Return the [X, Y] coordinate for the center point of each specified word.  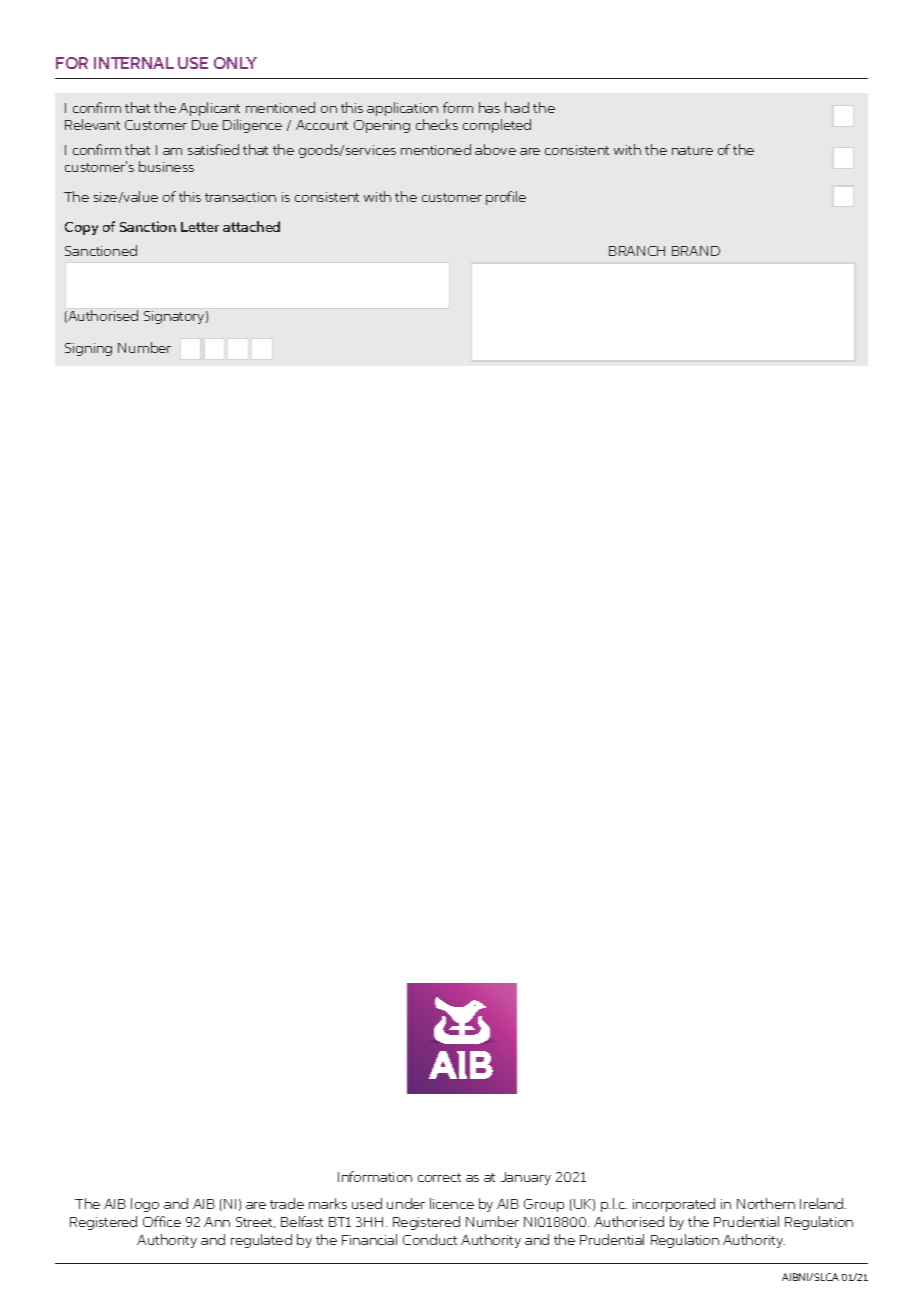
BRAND [696, 251]
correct [439, 1177]
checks [437, 124]
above [495, 149]
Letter [200, 227]
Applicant [209, 109]
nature [692, 150]
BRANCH [637, 251]
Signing [88, 349]
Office [162, 1221]
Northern [766, 1203]
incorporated [674, 1205]
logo [145, 1205]
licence [452, 1203]
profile [506, 198]
